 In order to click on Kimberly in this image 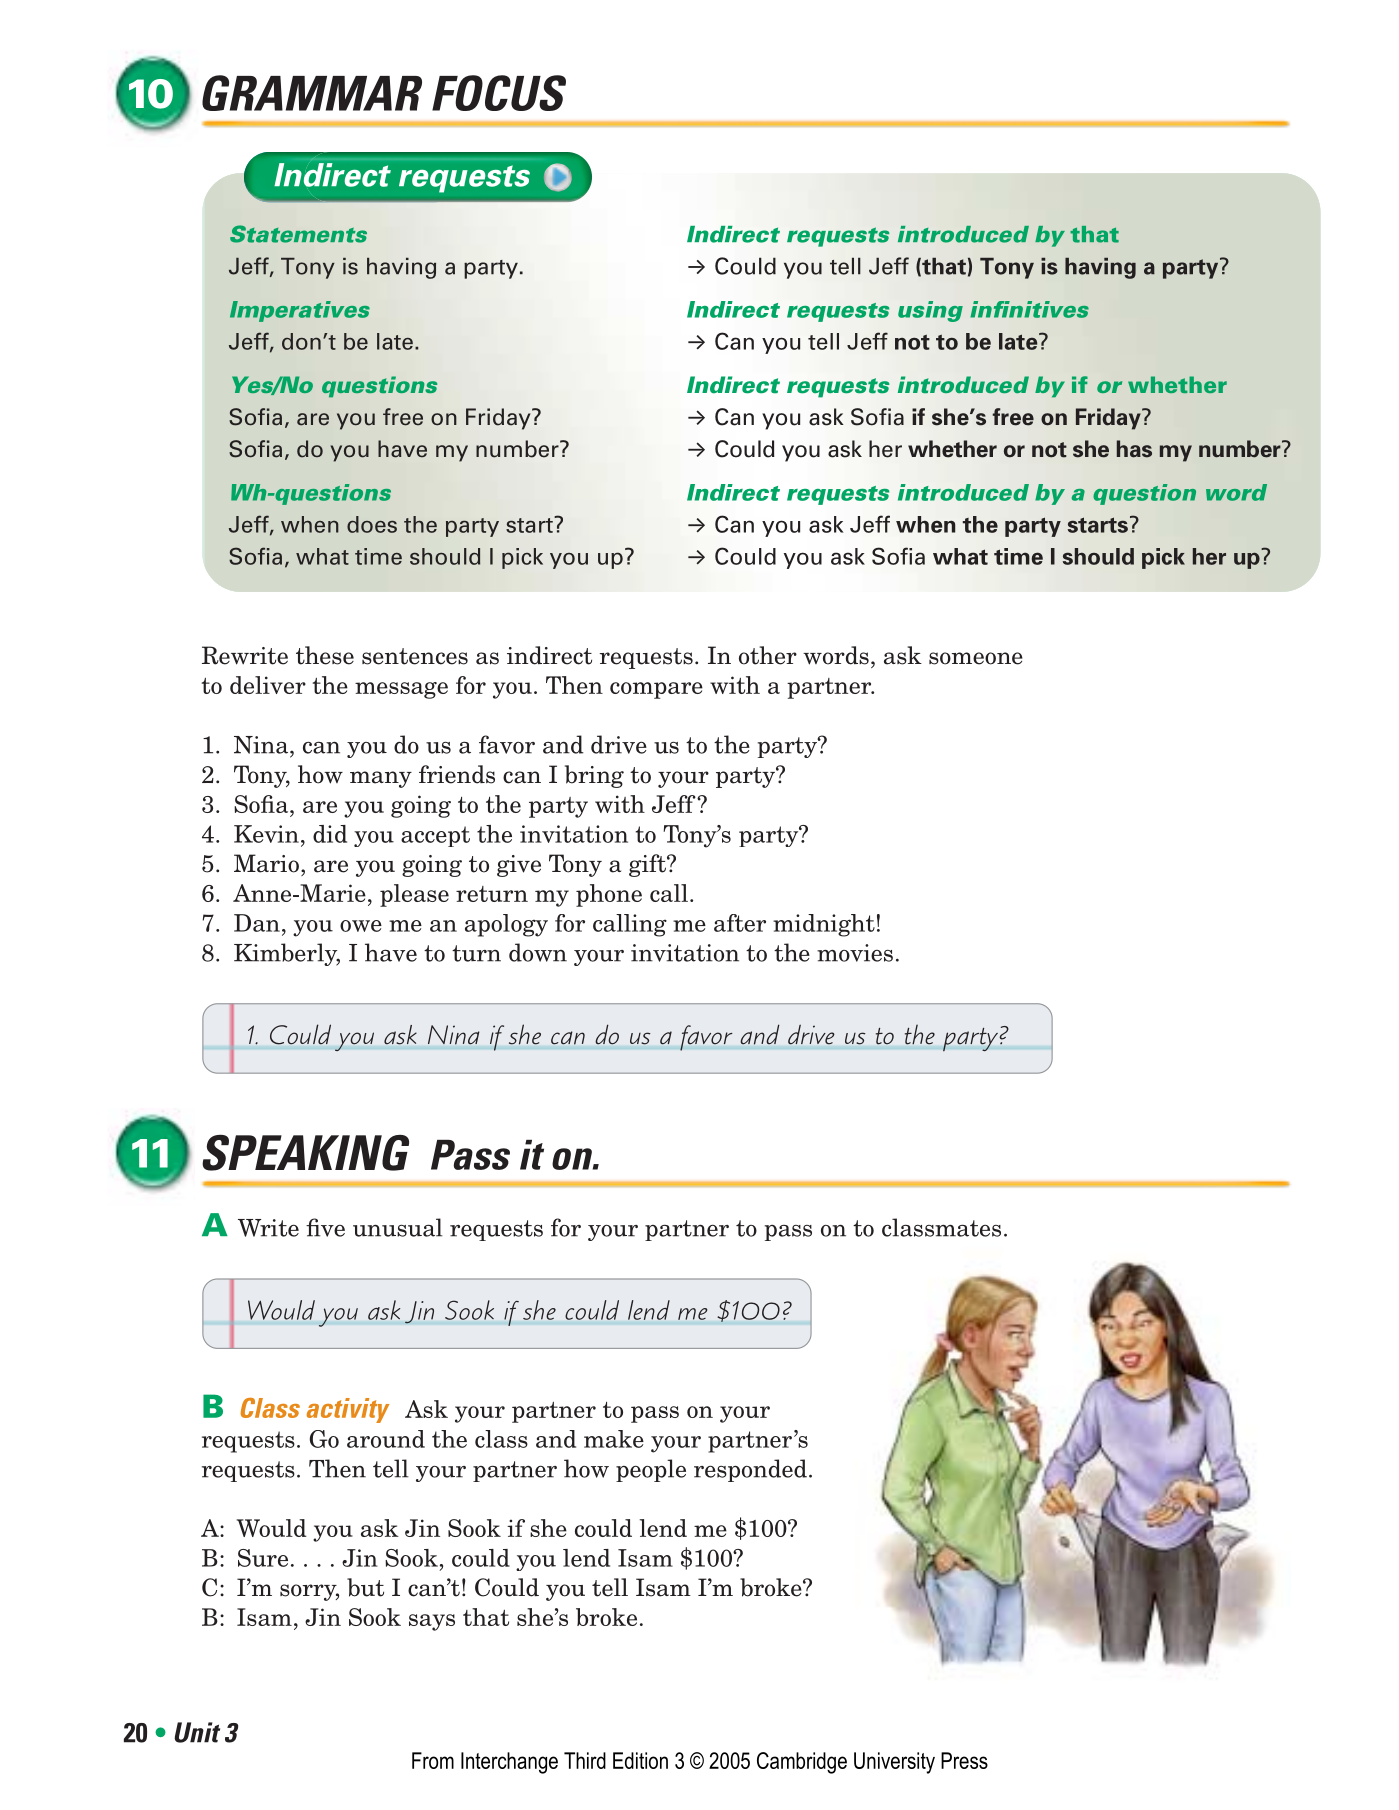, I will do `click(287, 954)`.
